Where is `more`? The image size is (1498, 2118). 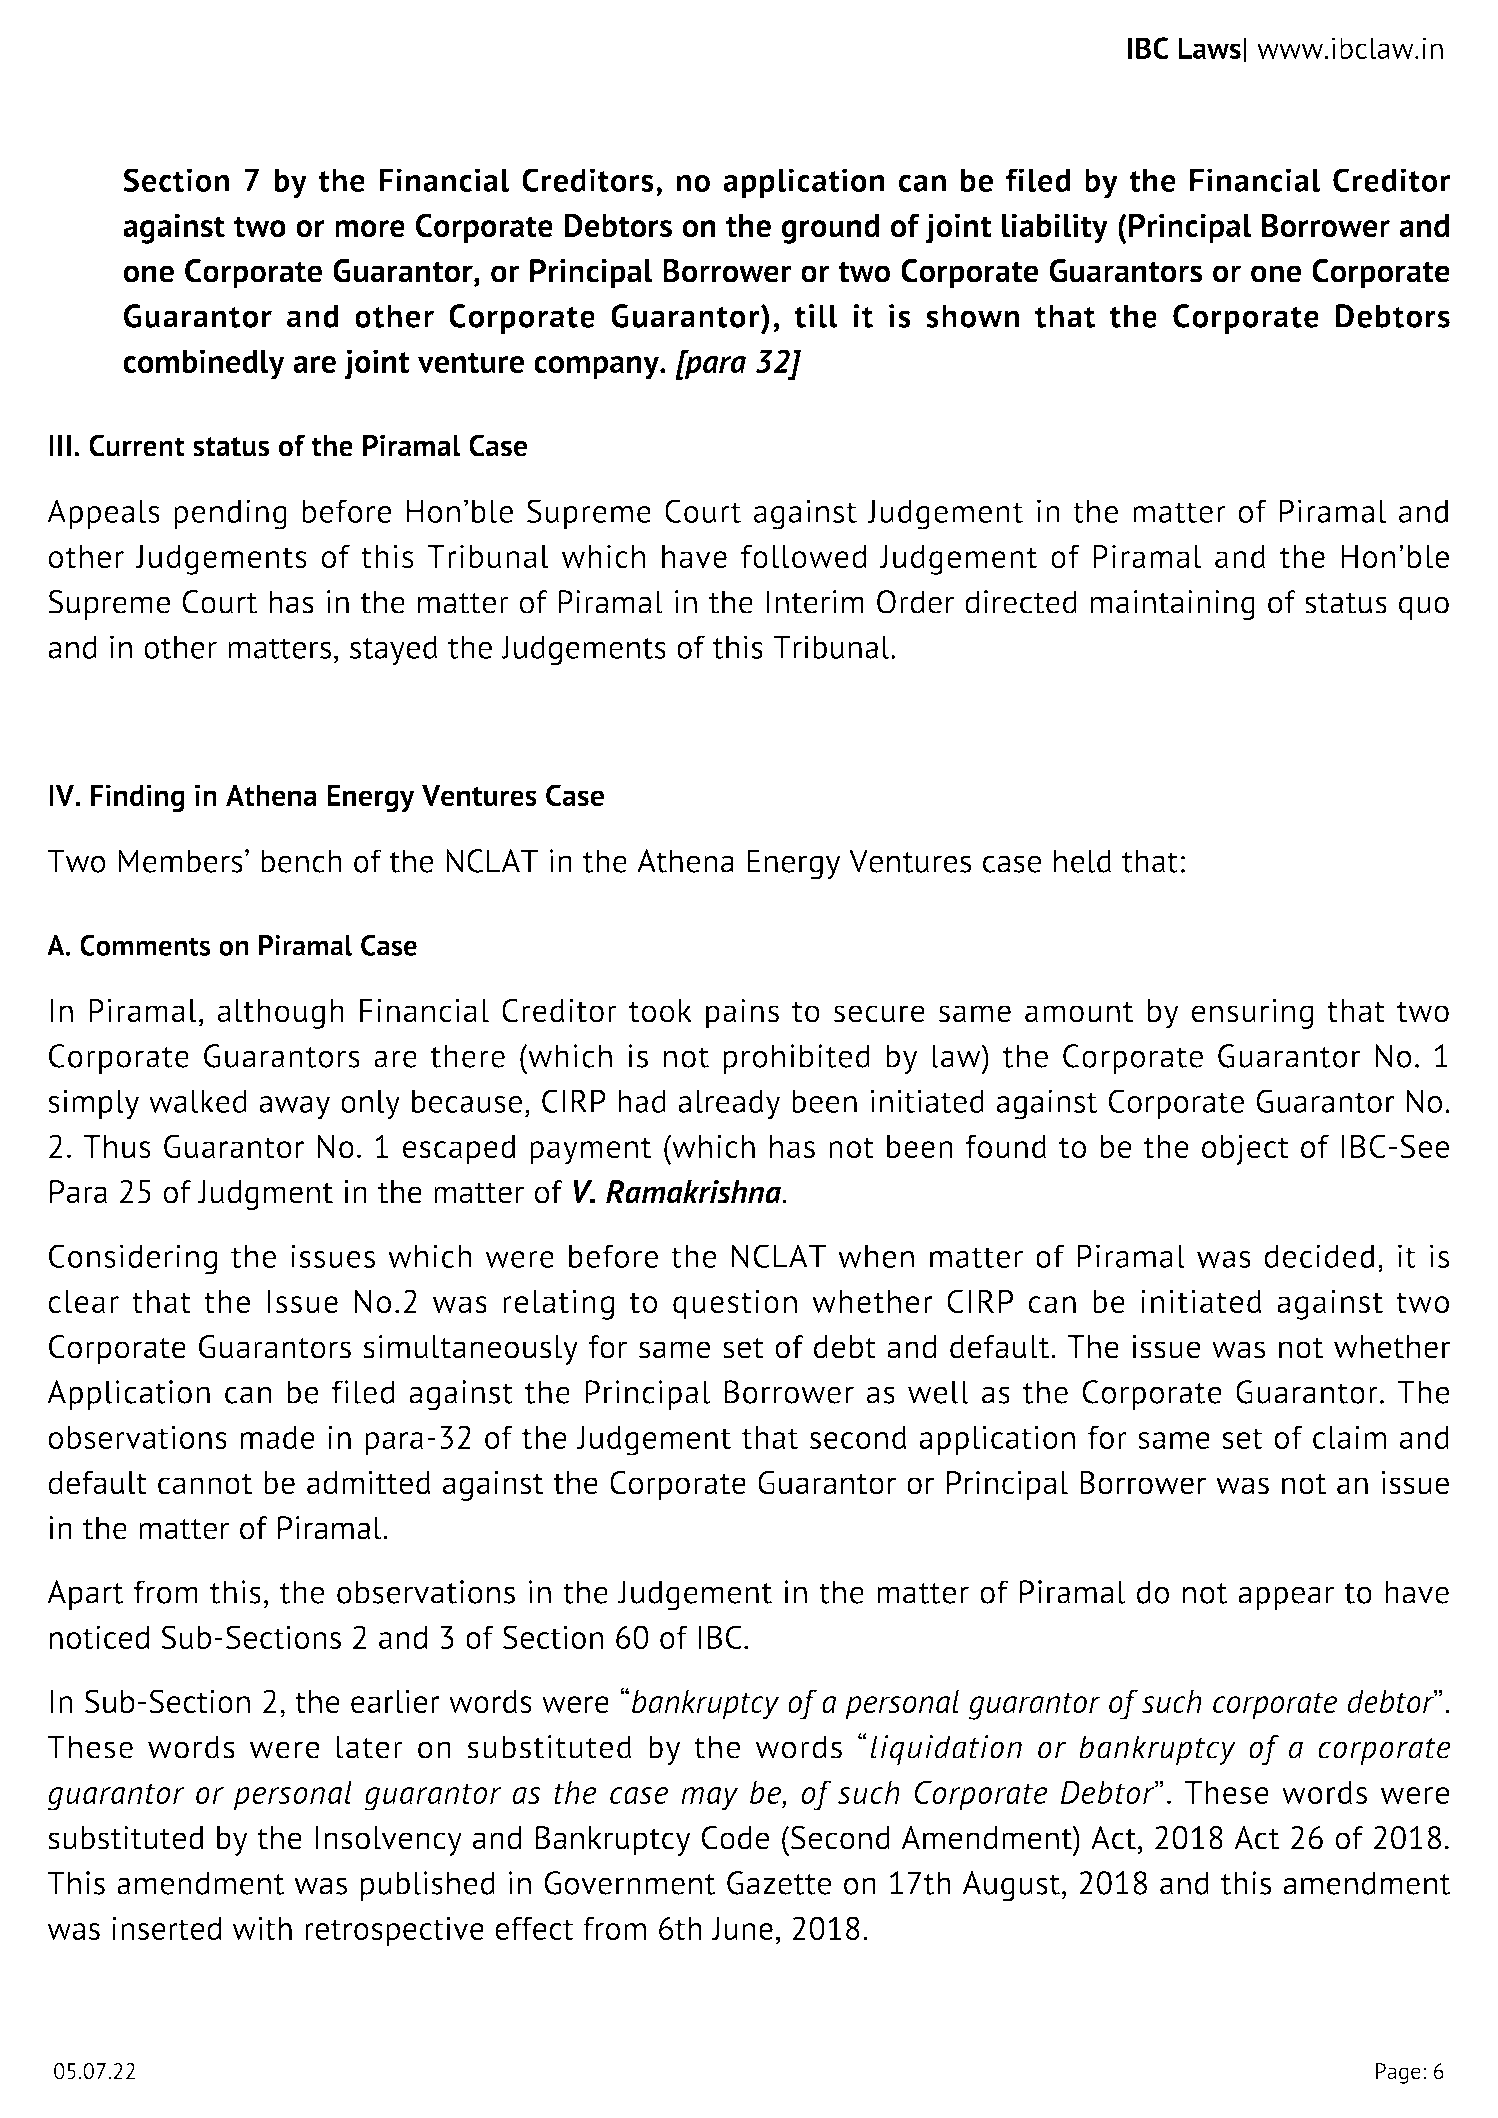
more is located at coordinates (370, 229).
